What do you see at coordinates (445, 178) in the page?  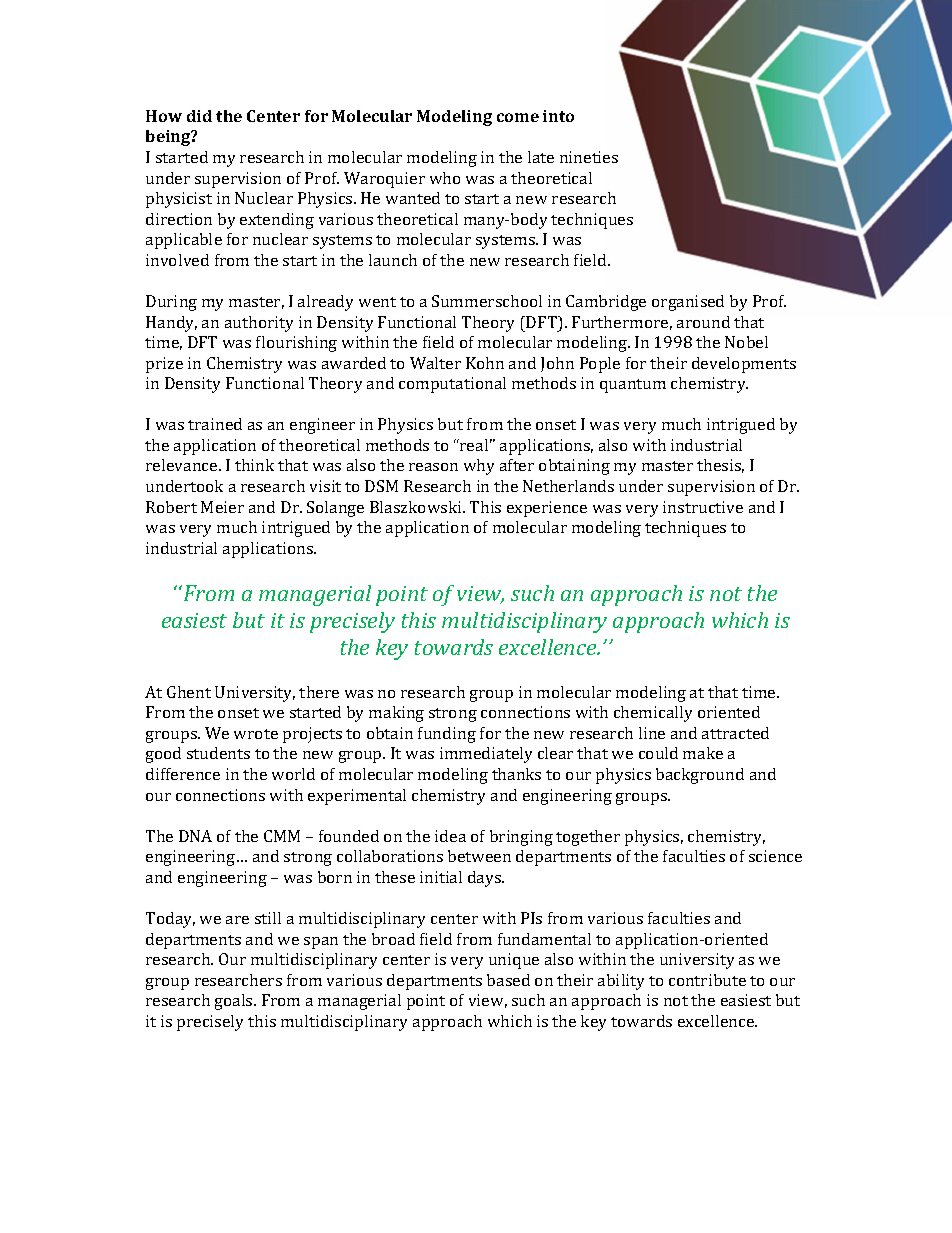 I see `who` at bounding box center [445, 178].
